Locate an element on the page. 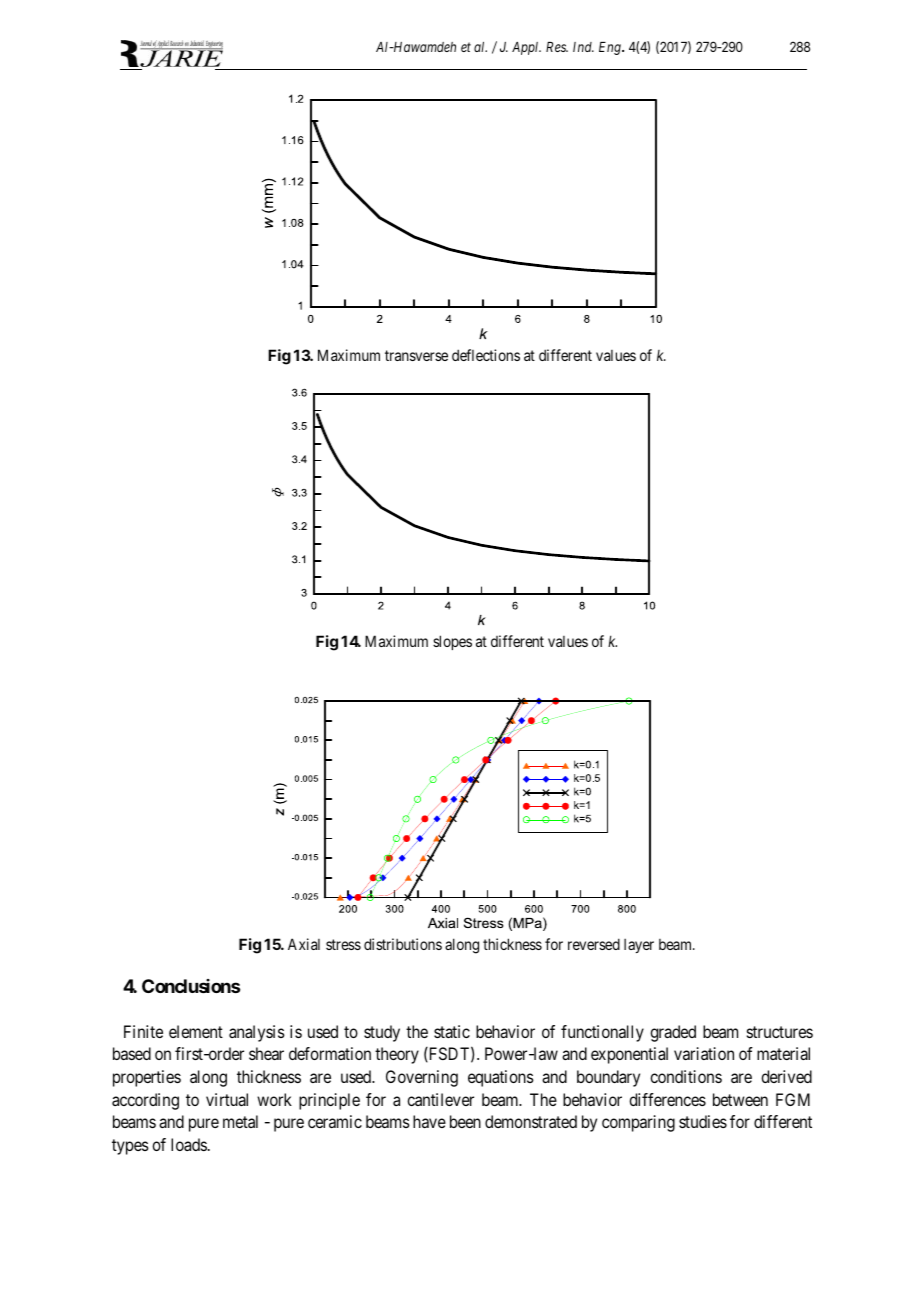  Ind is located at coordinates (583, 47).
